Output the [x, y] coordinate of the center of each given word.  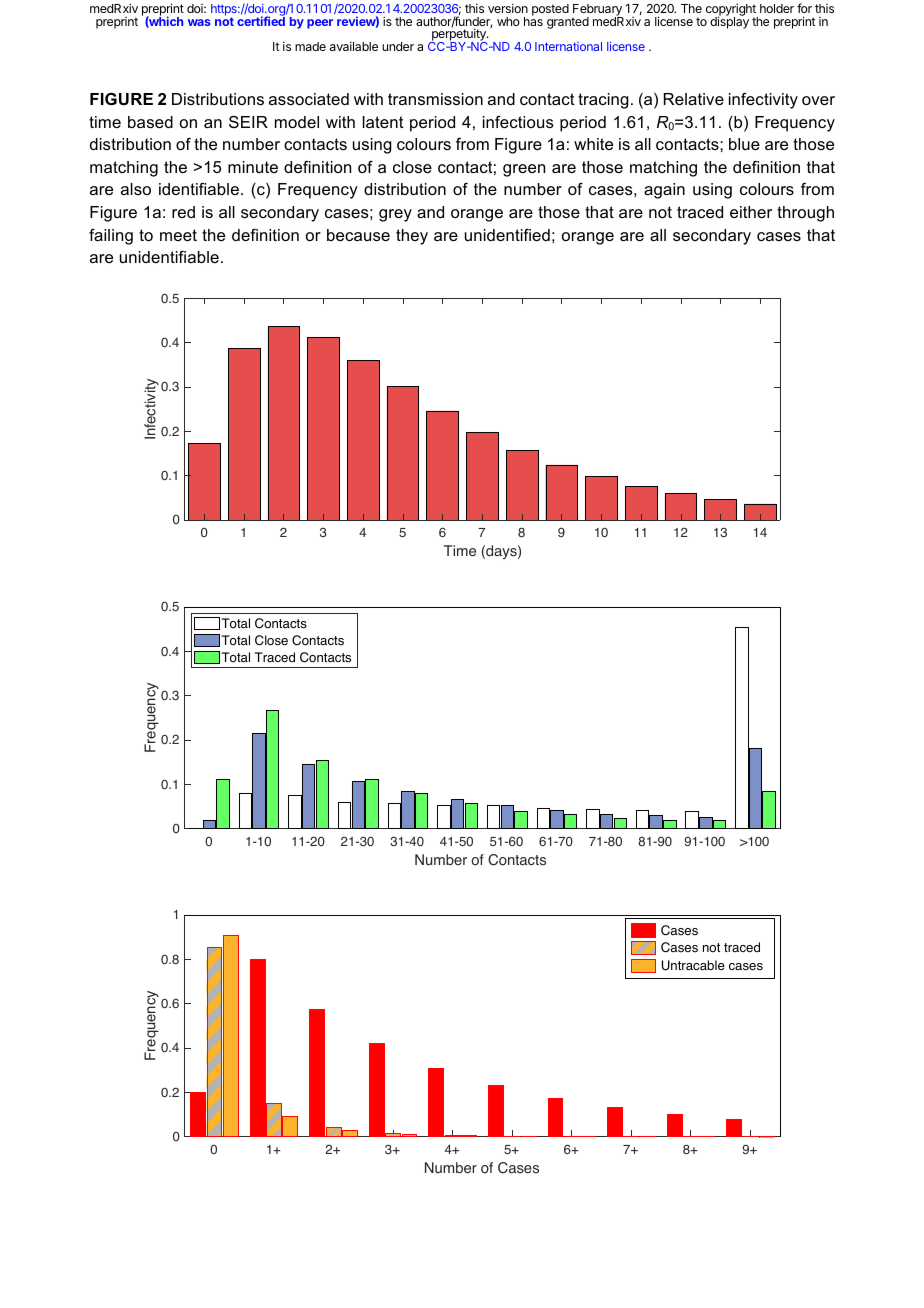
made [310, 46]
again [664, 191]
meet [178, 235]
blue [744, 144]
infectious [518, 122]
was [199, 22]
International [568, 46]
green [524, 170]
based [150, 122]
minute [253, 167]
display [729, 22]
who [508, 21]
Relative [694, 99]
